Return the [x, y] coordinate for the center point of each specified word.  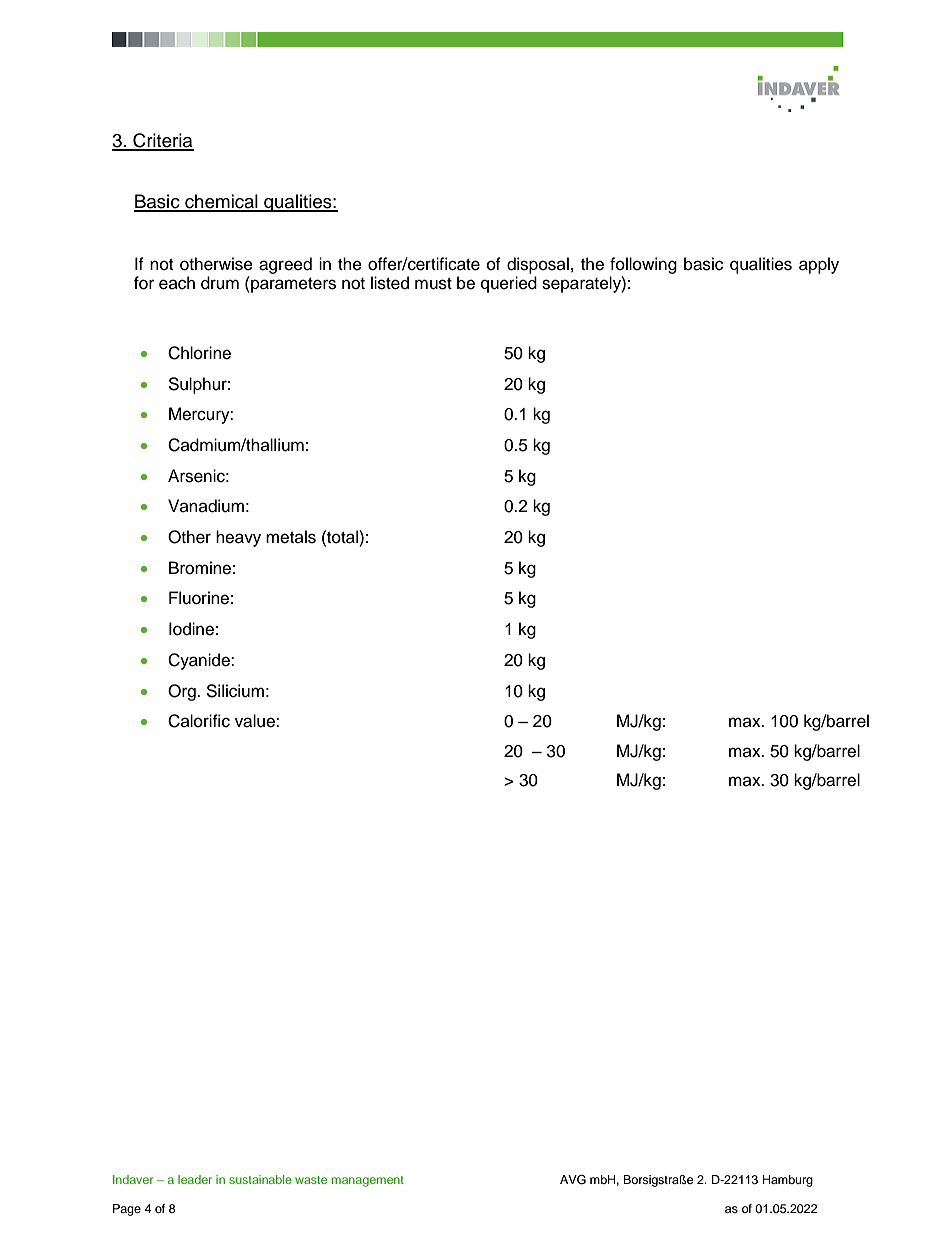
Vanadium [206, 506]
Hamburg [788, 1181]
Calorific [199, 721]
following [643, 265]
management [368, 1181]
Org [183, 692]
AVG [573, 1179]
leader [195, 1179]
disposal [538, 265]
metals [291, 537]
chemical [221, 202]
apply [819, 265]
